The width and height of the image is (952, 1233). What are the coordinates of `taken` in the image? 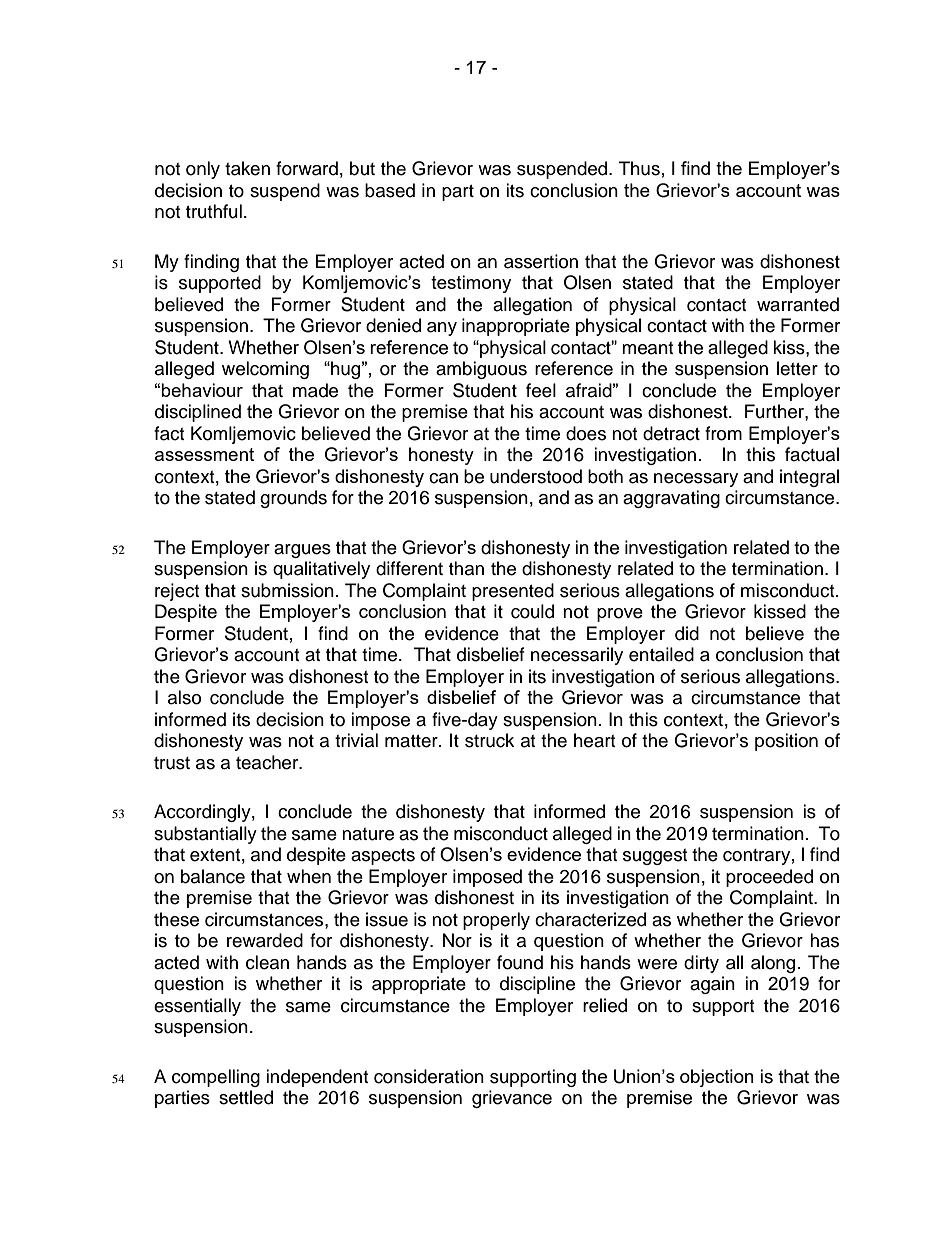 It's located at (247, 168).
